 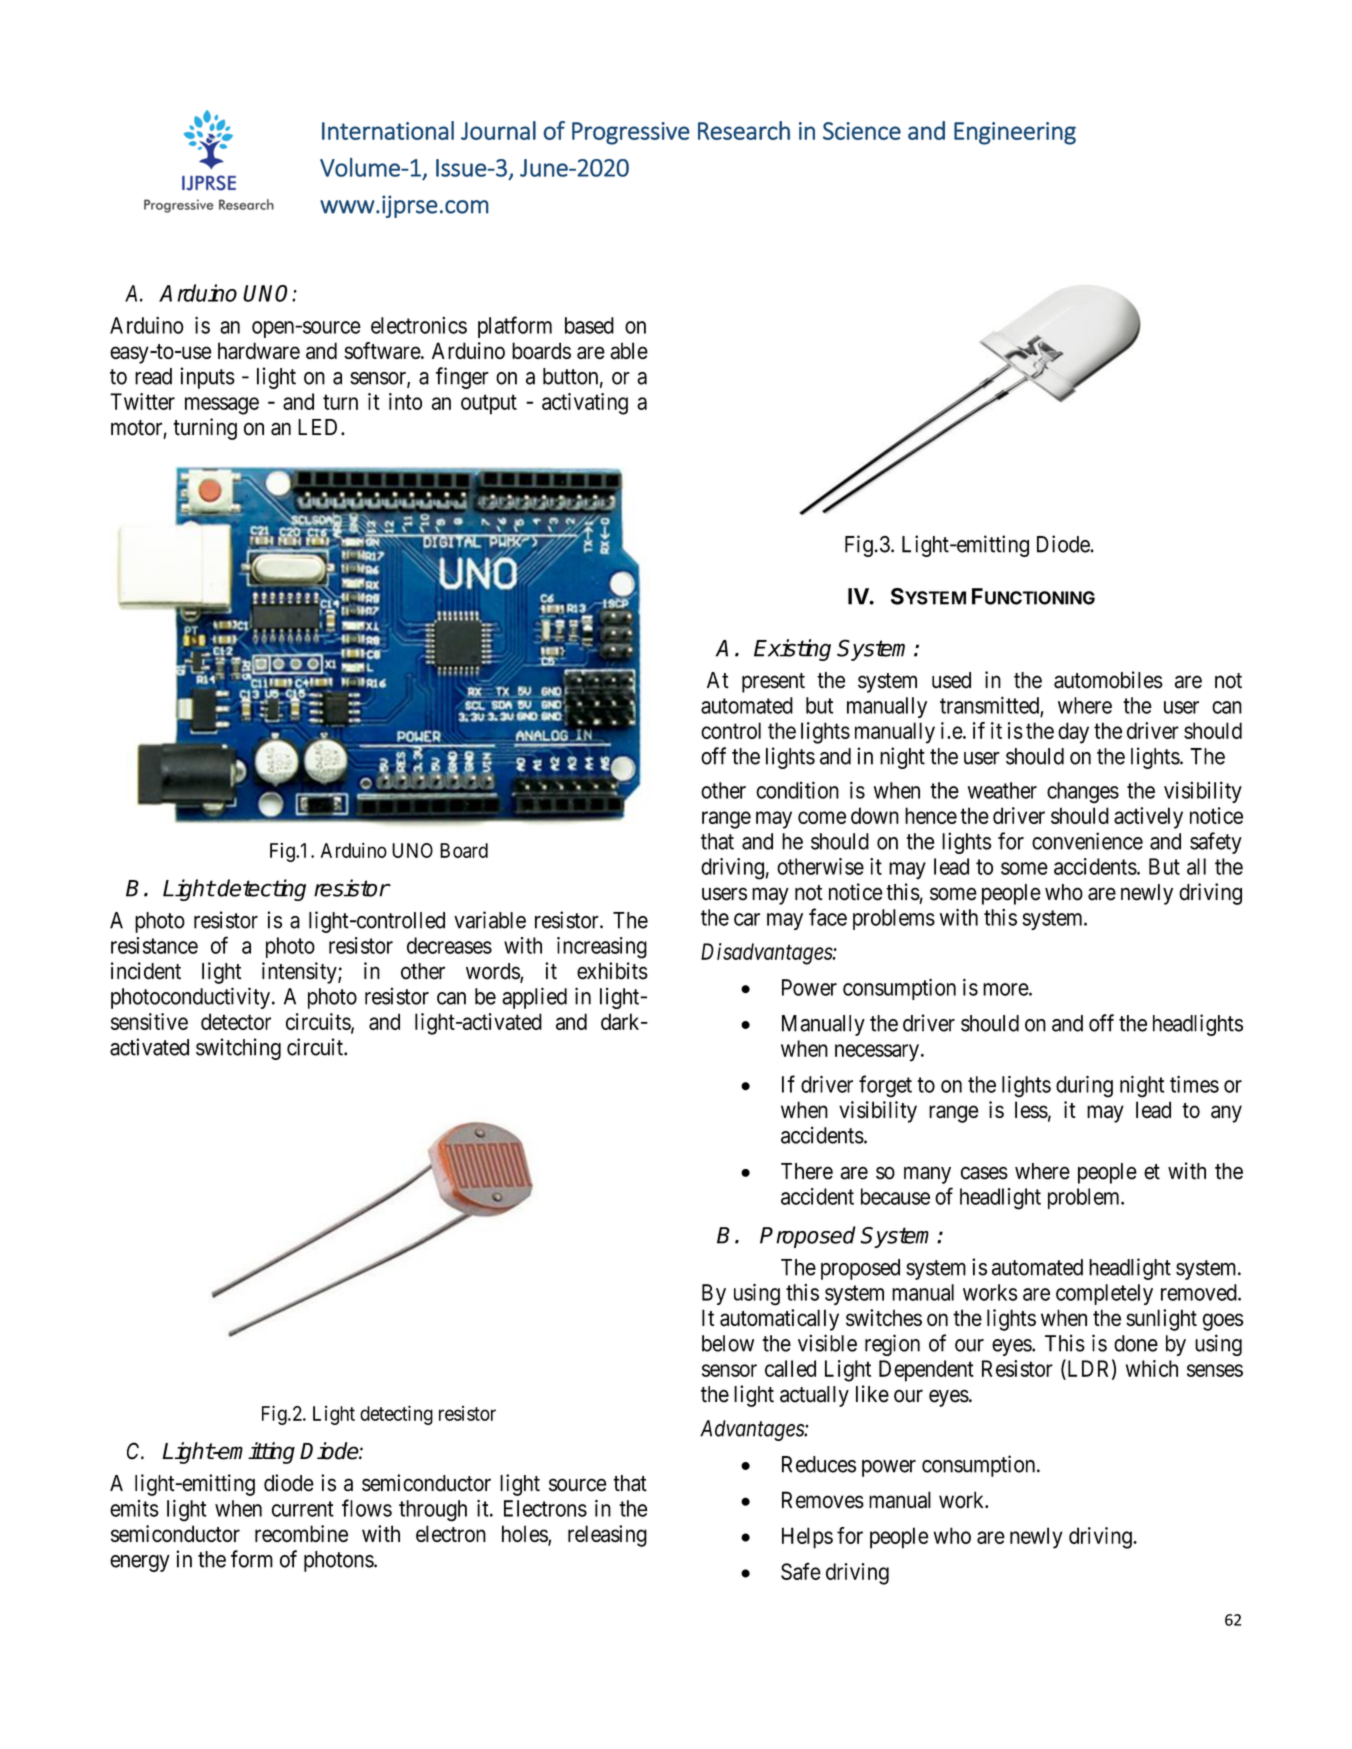 What do you see at coordinates (631, 133) in the screenshot?
I see `Progressive` at bounding box center [631, 133].
